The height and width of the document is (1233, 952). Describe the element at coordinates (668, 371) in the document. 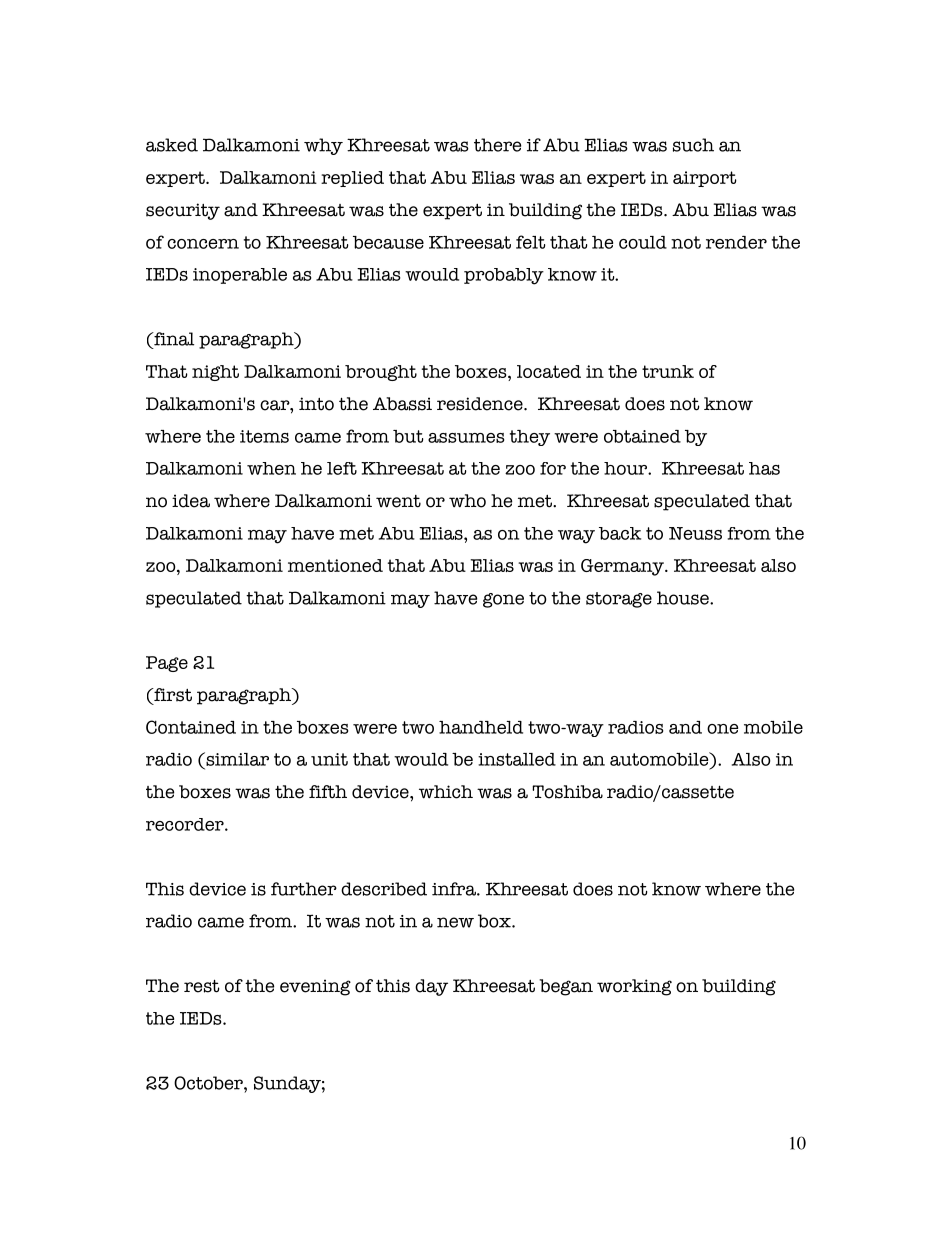

I see `trunk` at that location.
